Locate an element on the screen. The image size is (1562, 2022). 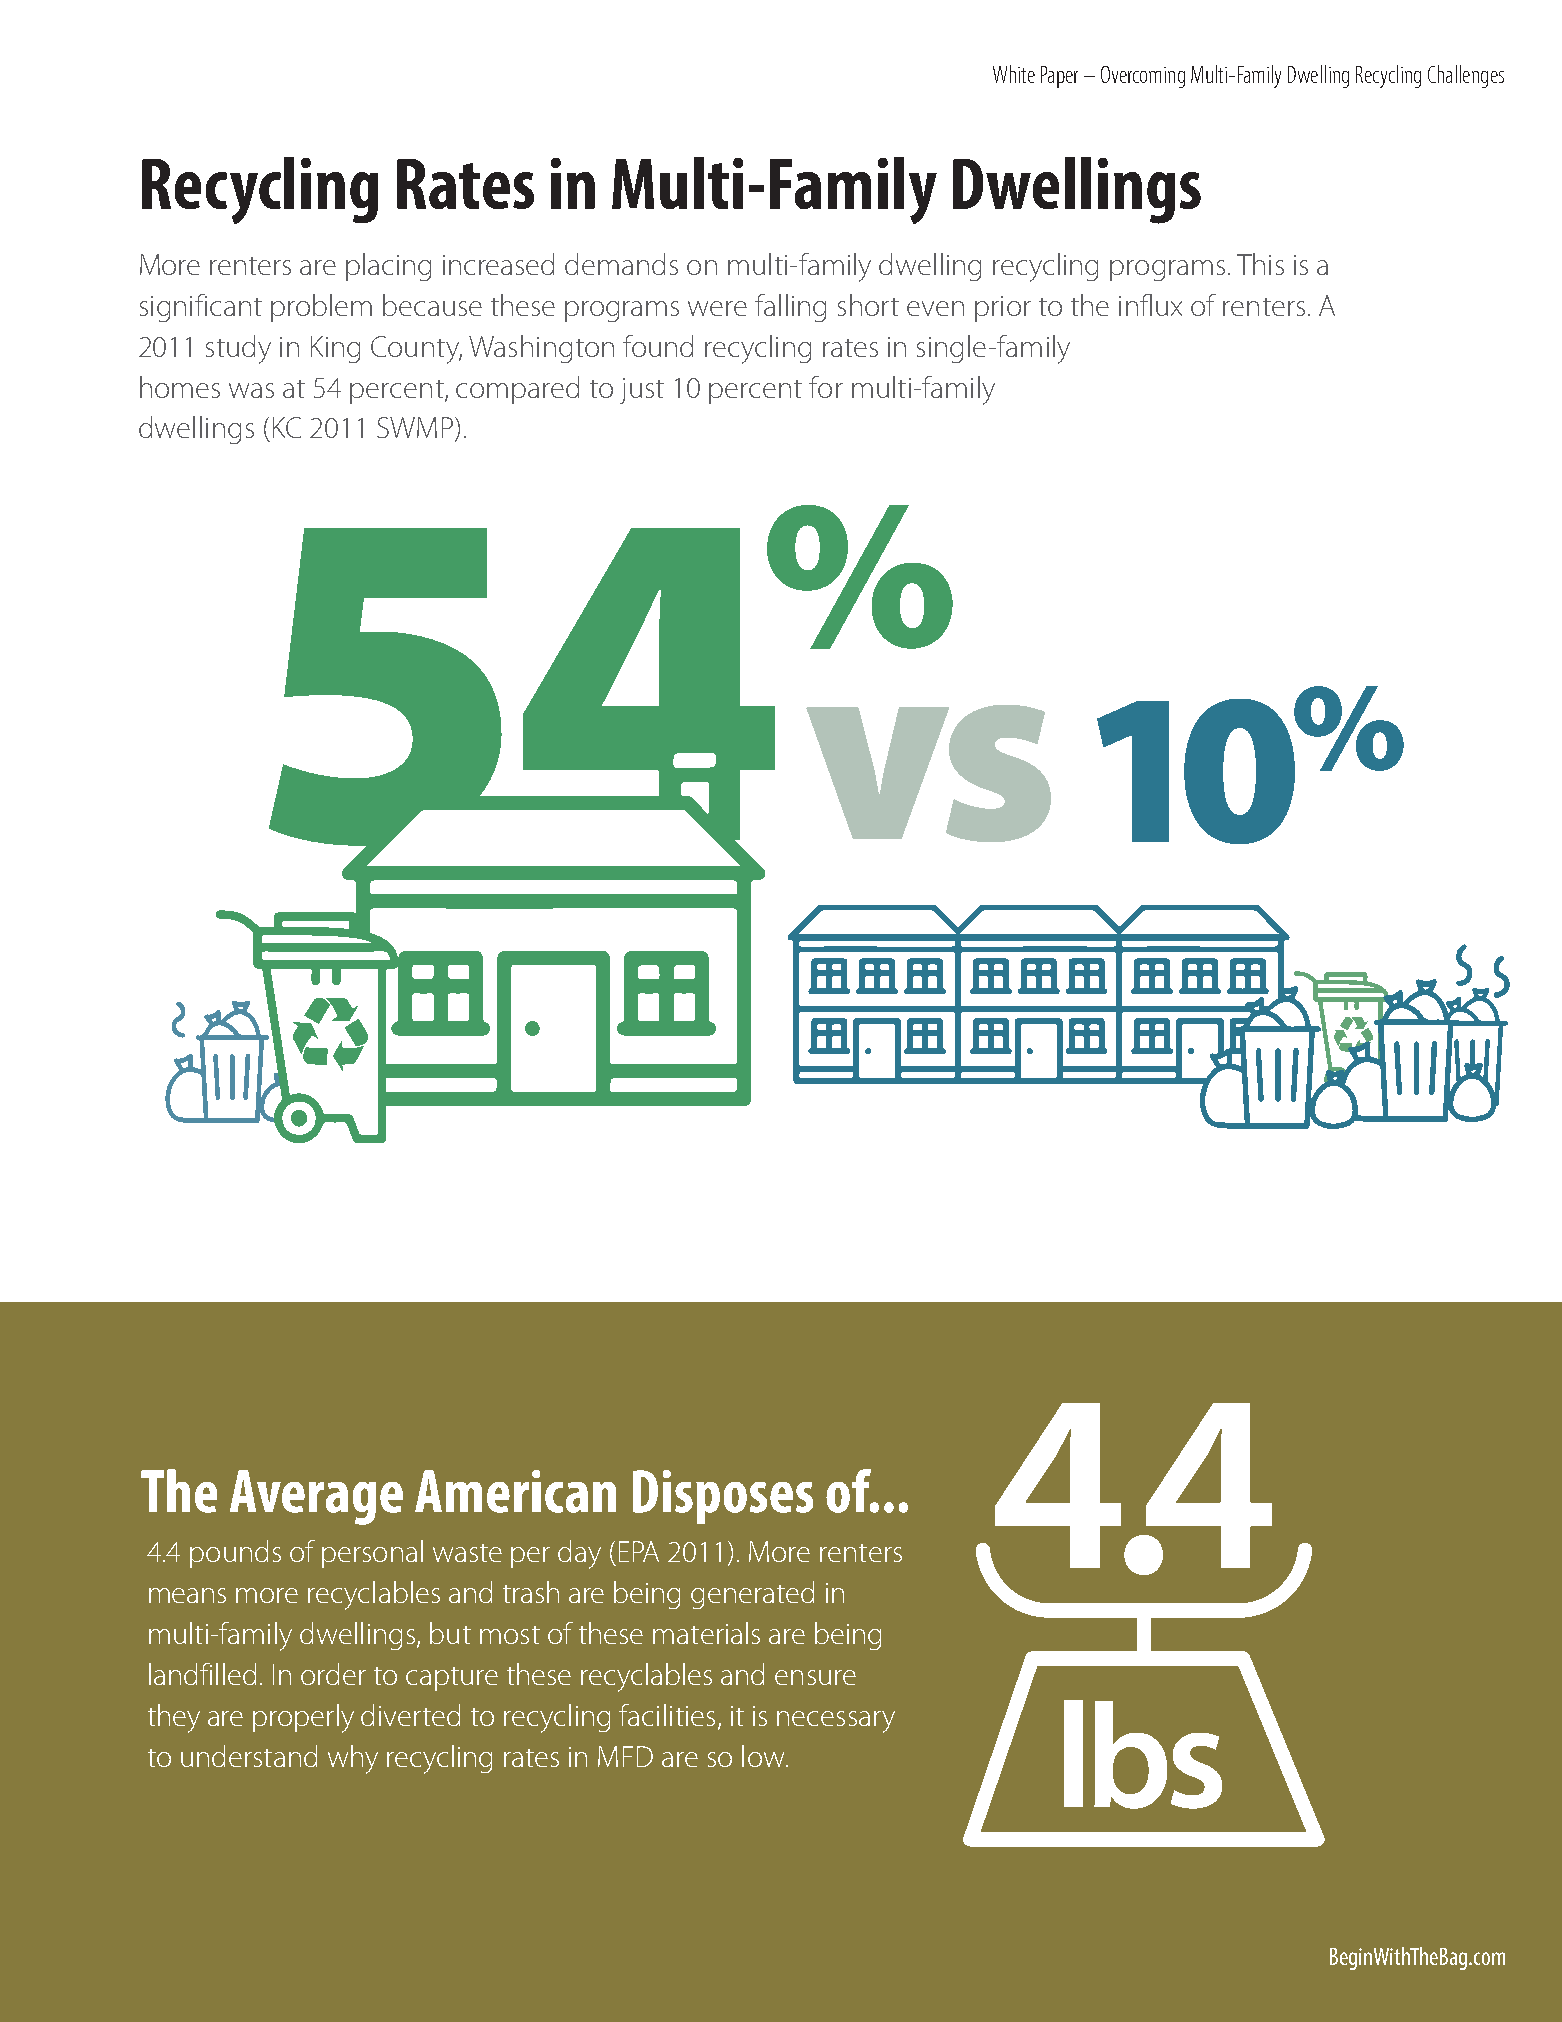
properly is located at coordinates (303, 1718).
